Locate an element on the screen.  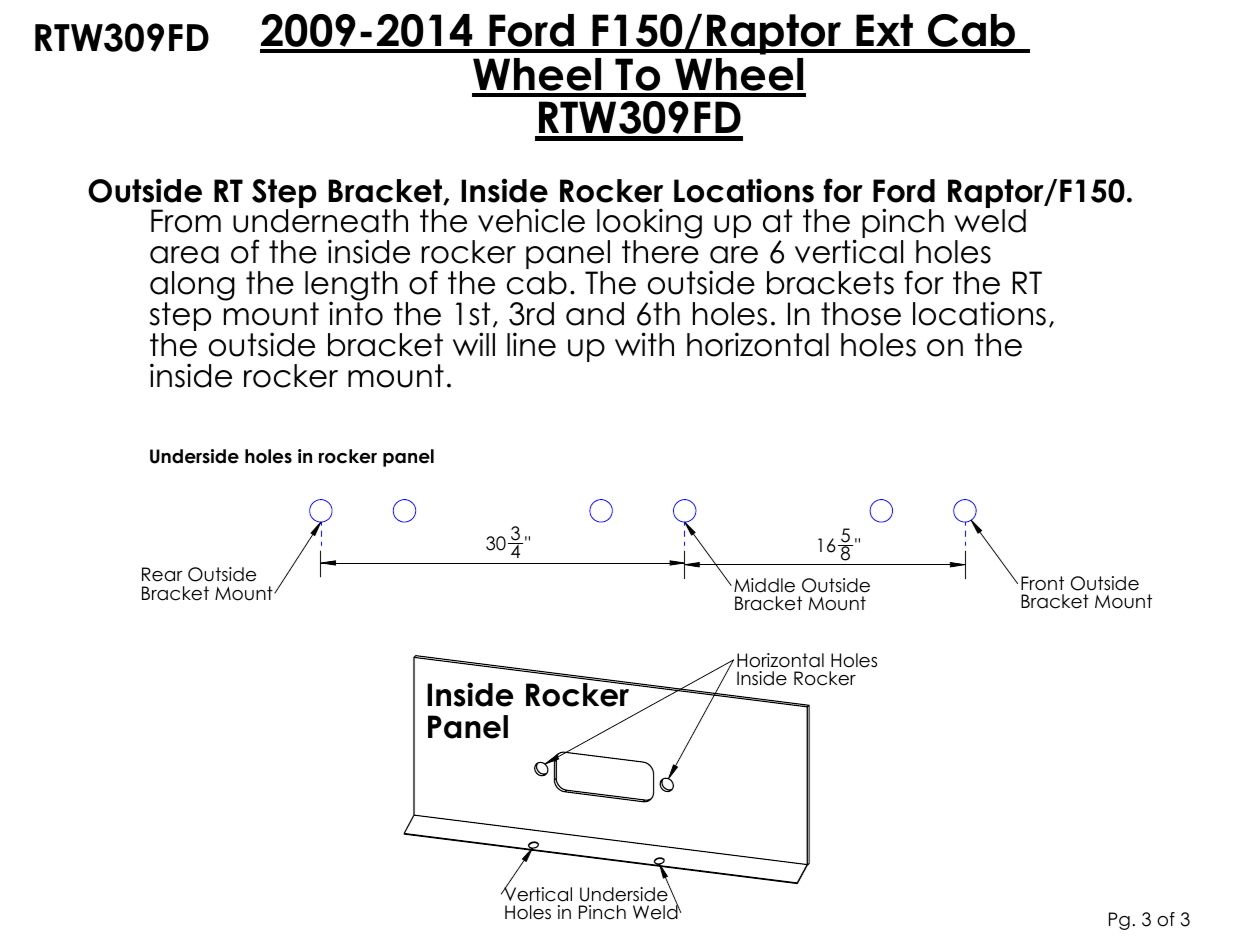
into is located at coordinates (356, 313).
